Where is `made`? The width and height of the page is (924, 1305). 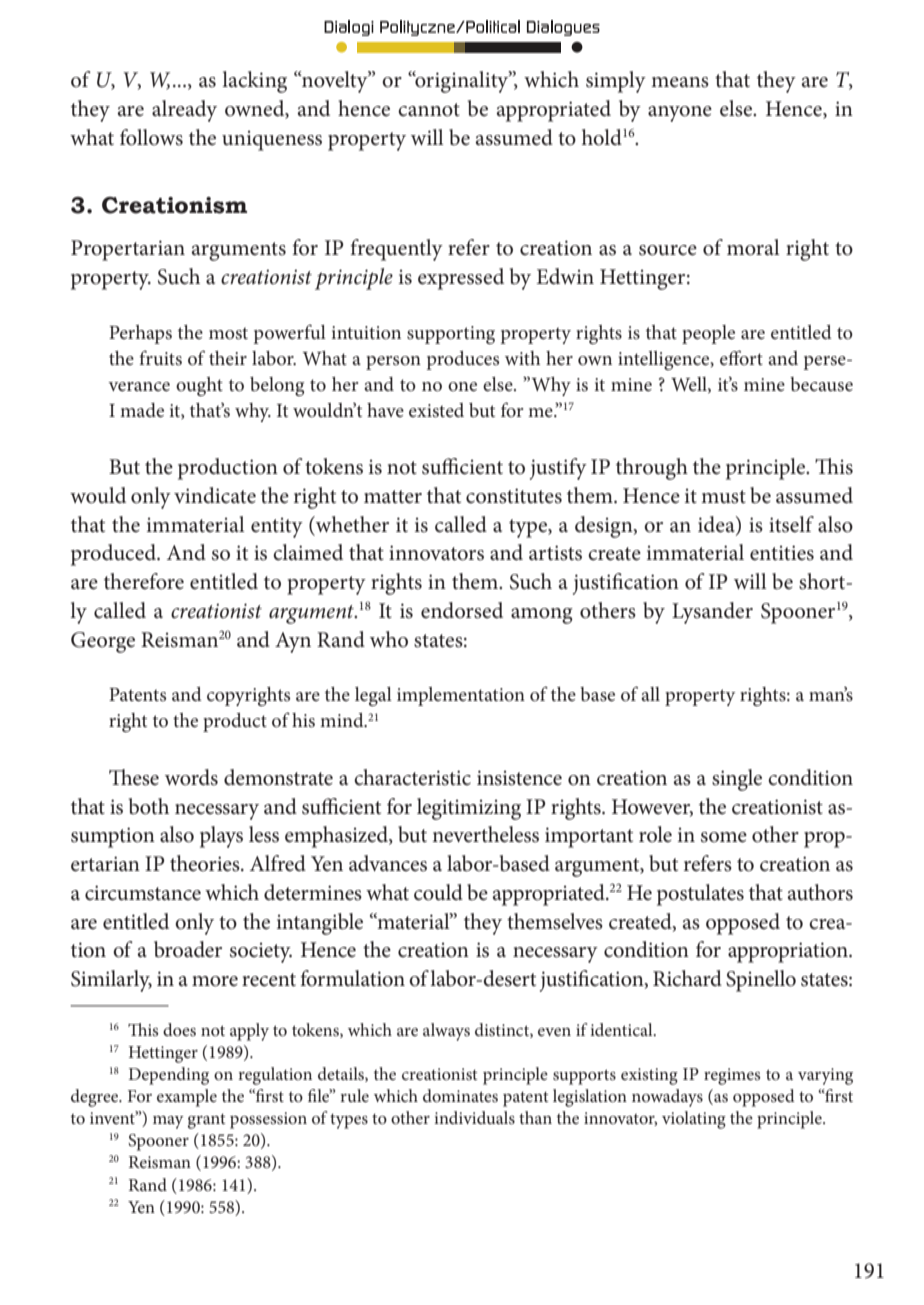 made is located at coordinates (142, 410).
